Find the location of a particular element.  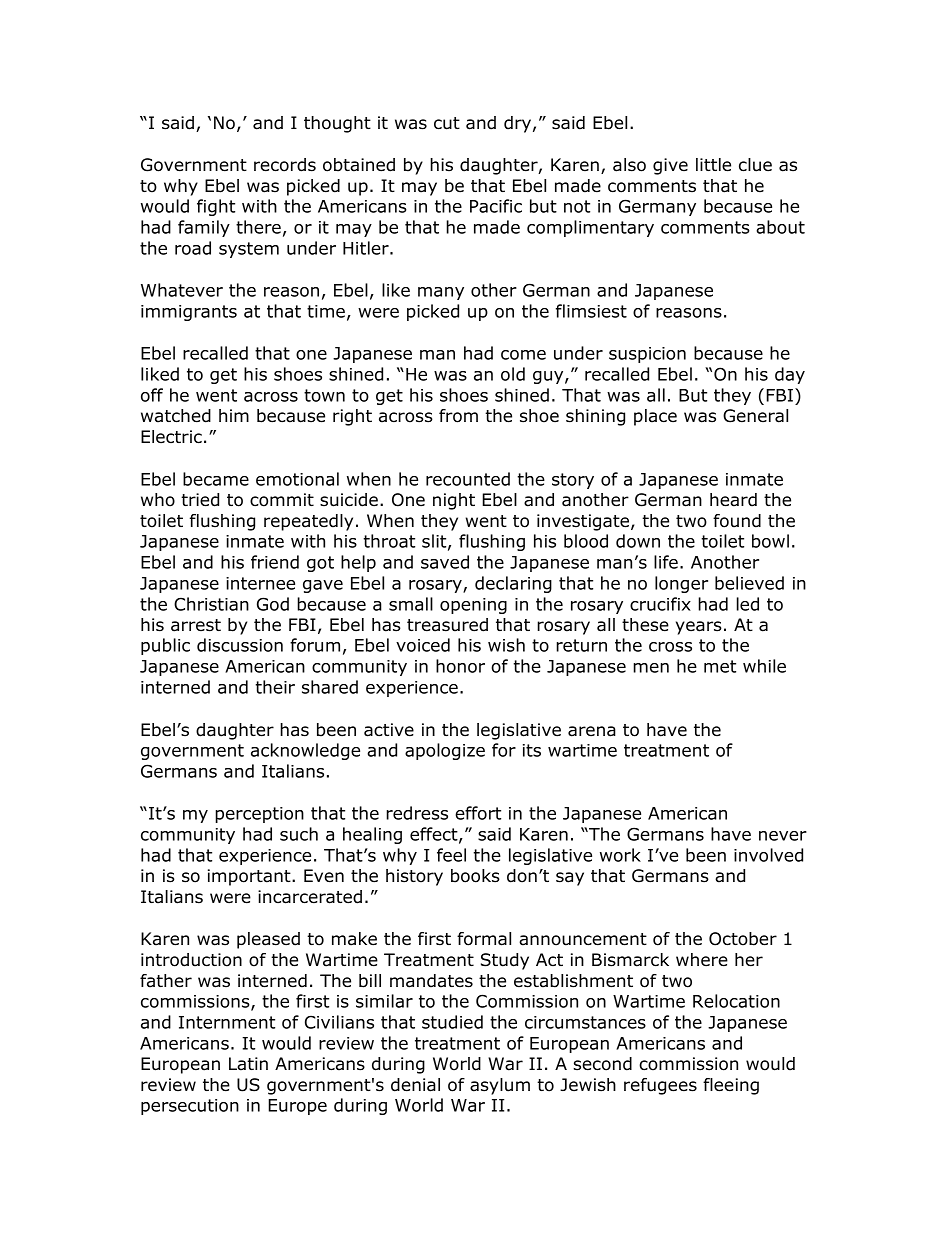

records is located at coordinates (285, 165).
